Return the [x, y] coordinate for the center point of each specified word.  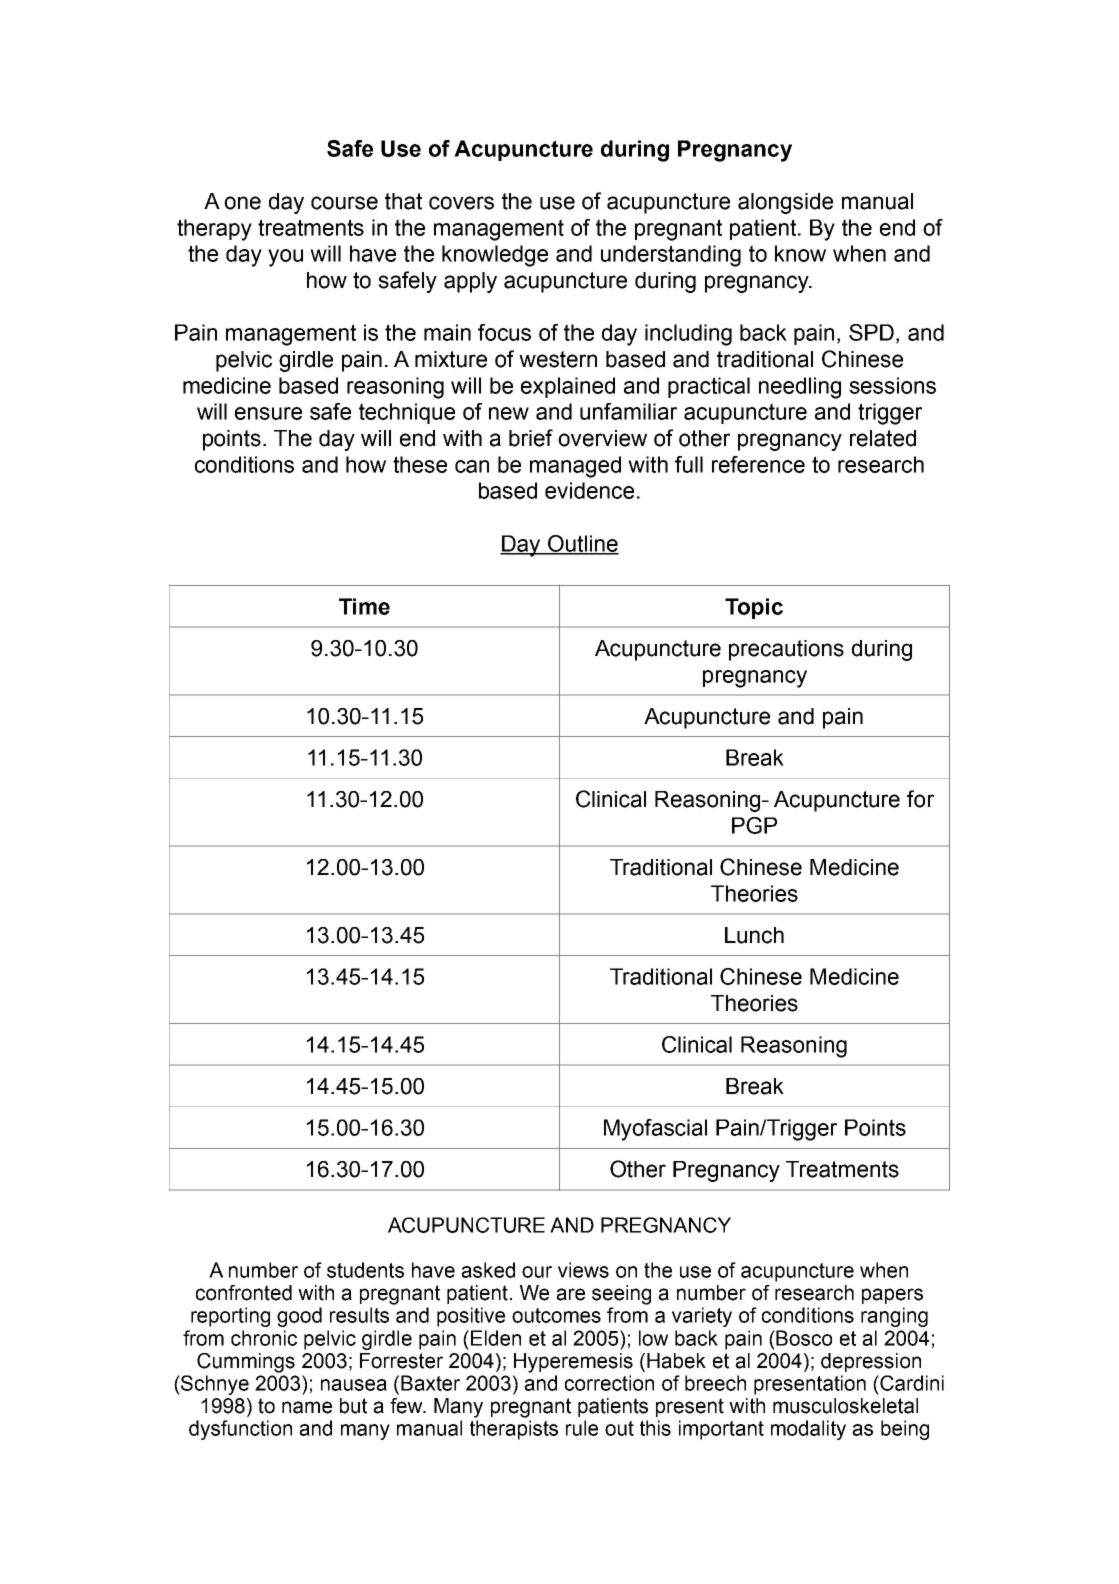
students [365, 1270]
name [307, 1407]
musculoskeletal [845, 1406]
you [285, 258]
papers [892, 1296]
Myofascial [655, 1130]
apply [470, 282]
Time [364, 606]
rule [582, 1428]
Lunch [754, 935]
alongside [785, 203]
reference [758, 464]
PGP [754, 825]
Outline [582, 544]
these [420, 464]
